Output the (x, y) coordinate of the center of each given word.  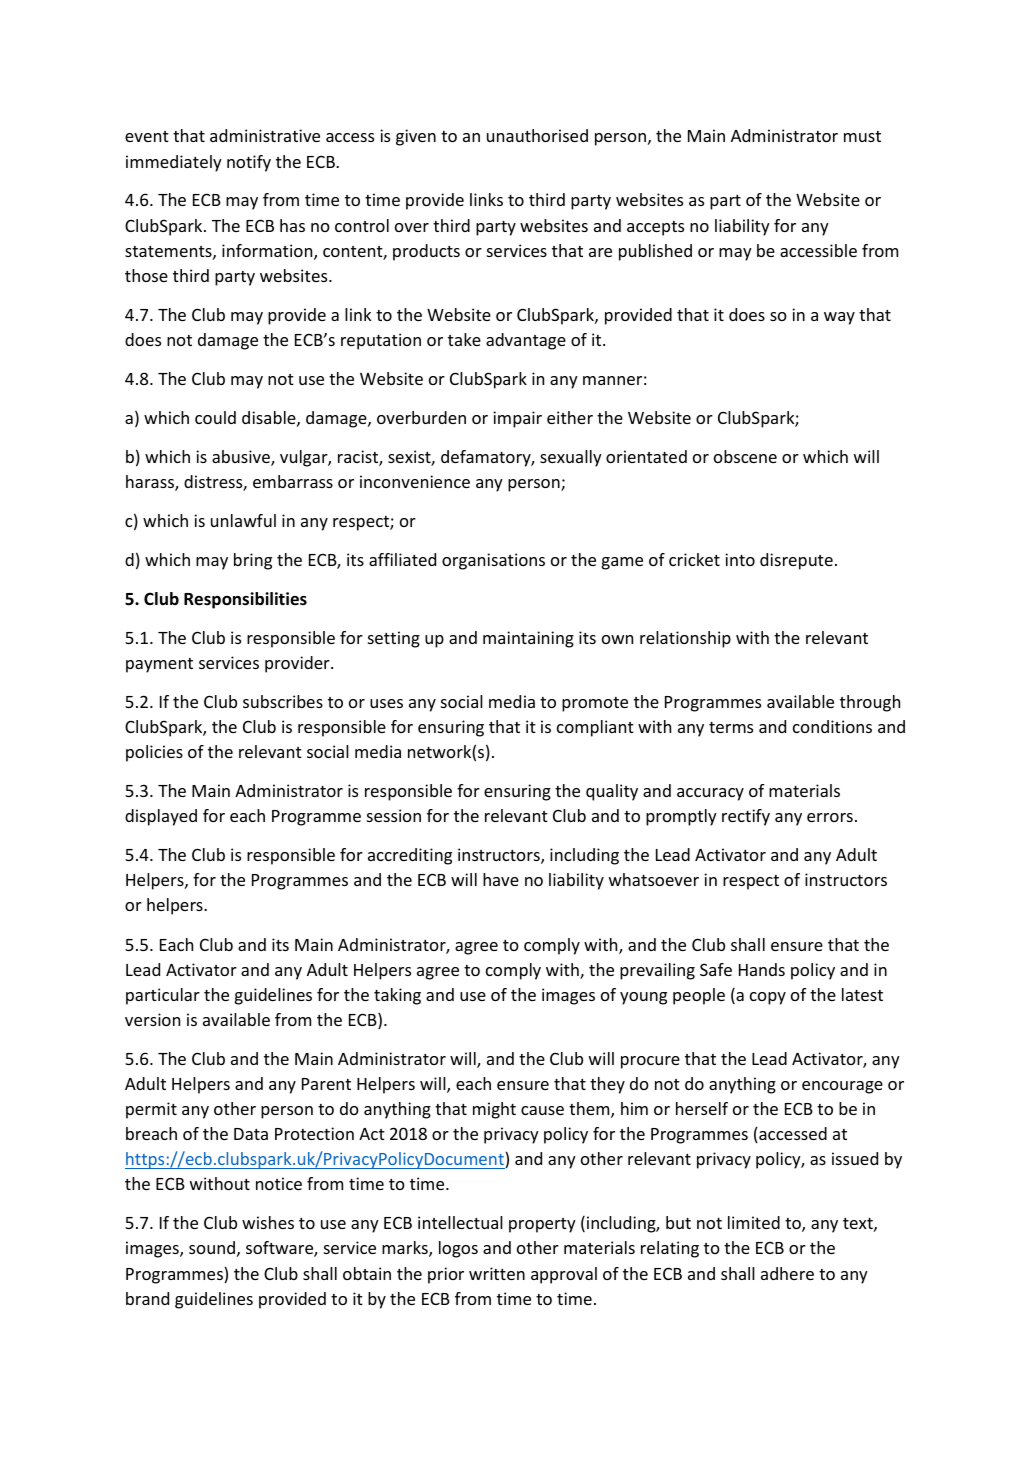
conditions (832, 726)
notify (249, 163)
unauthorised (537, 135)
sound (212, 1247)
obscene (745, 456)
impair (517, 419)
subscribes (283, 701)
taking (397, 996)
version (152, 1019)
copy (768, 998)
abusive (242, 458)
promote (595, 704)
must (862, 136)
